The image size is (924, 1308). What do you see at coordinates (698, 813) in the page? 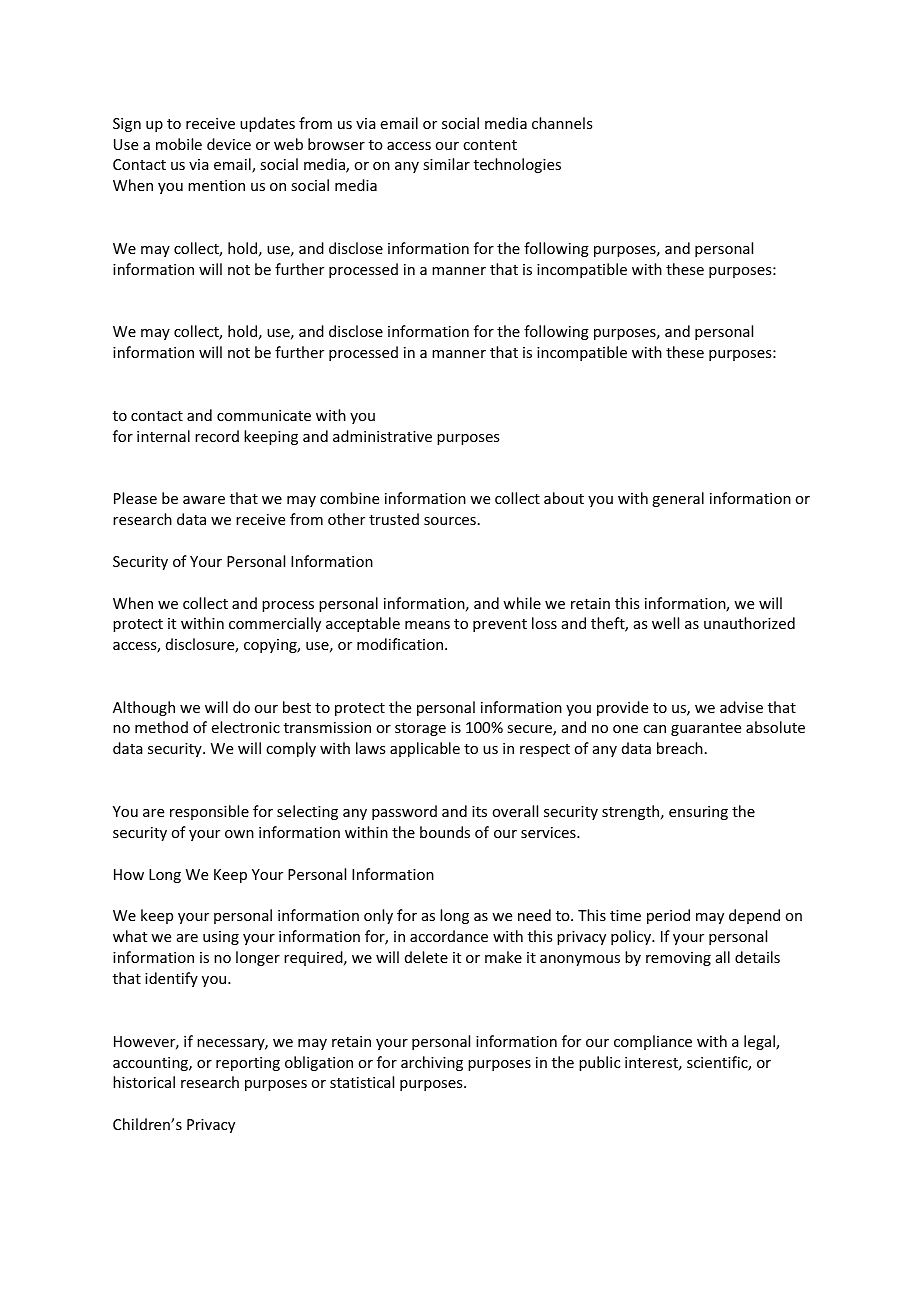
I see `ensuring` at bounding box center [698, 813].
